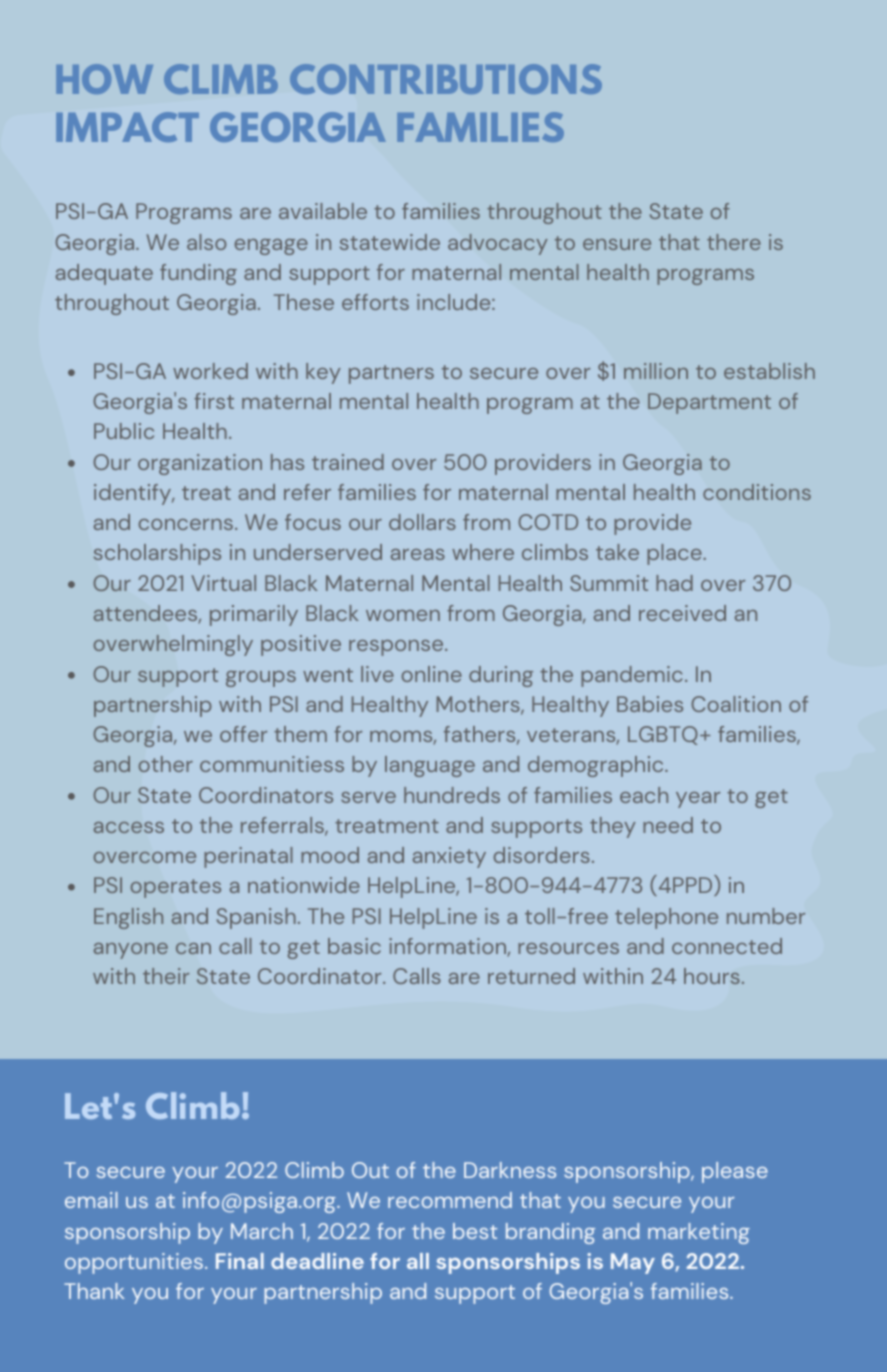 The height and width of the document is (1372, 887). Describe the element at coordinates (675, 554) in the document. I see `place` at that location.
